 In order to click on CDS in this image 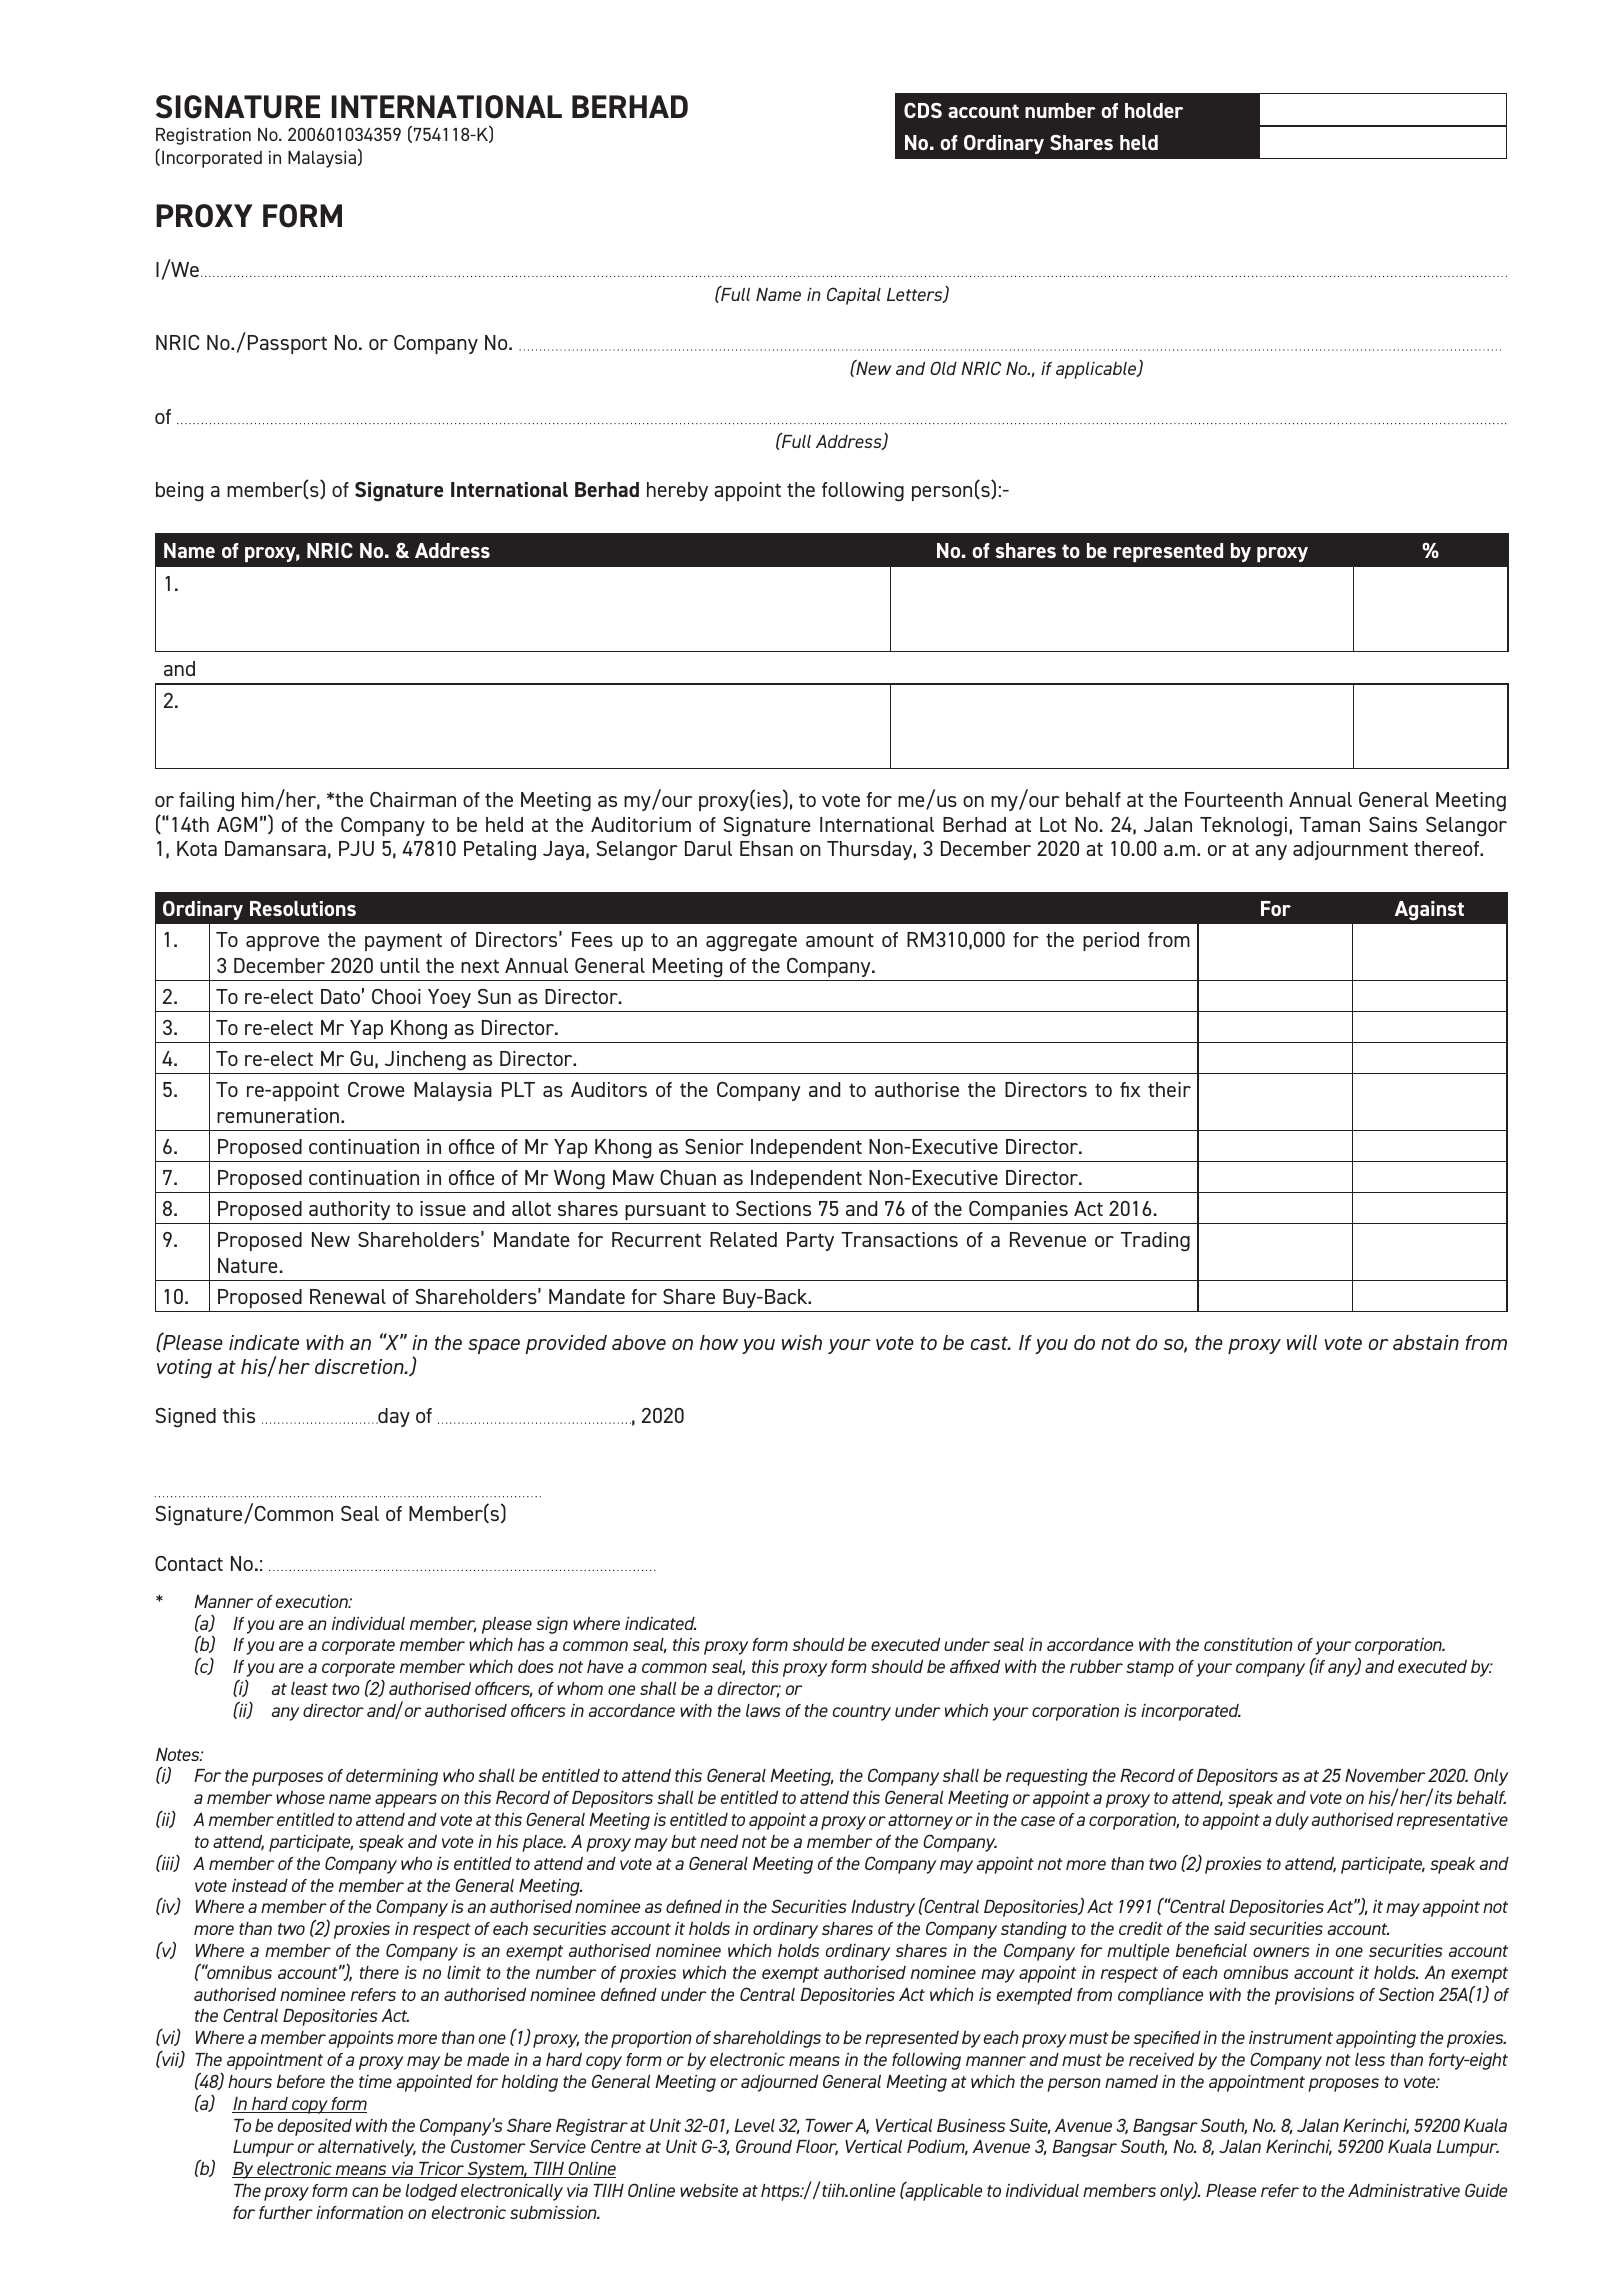, I will do `click(923, 110)`.
